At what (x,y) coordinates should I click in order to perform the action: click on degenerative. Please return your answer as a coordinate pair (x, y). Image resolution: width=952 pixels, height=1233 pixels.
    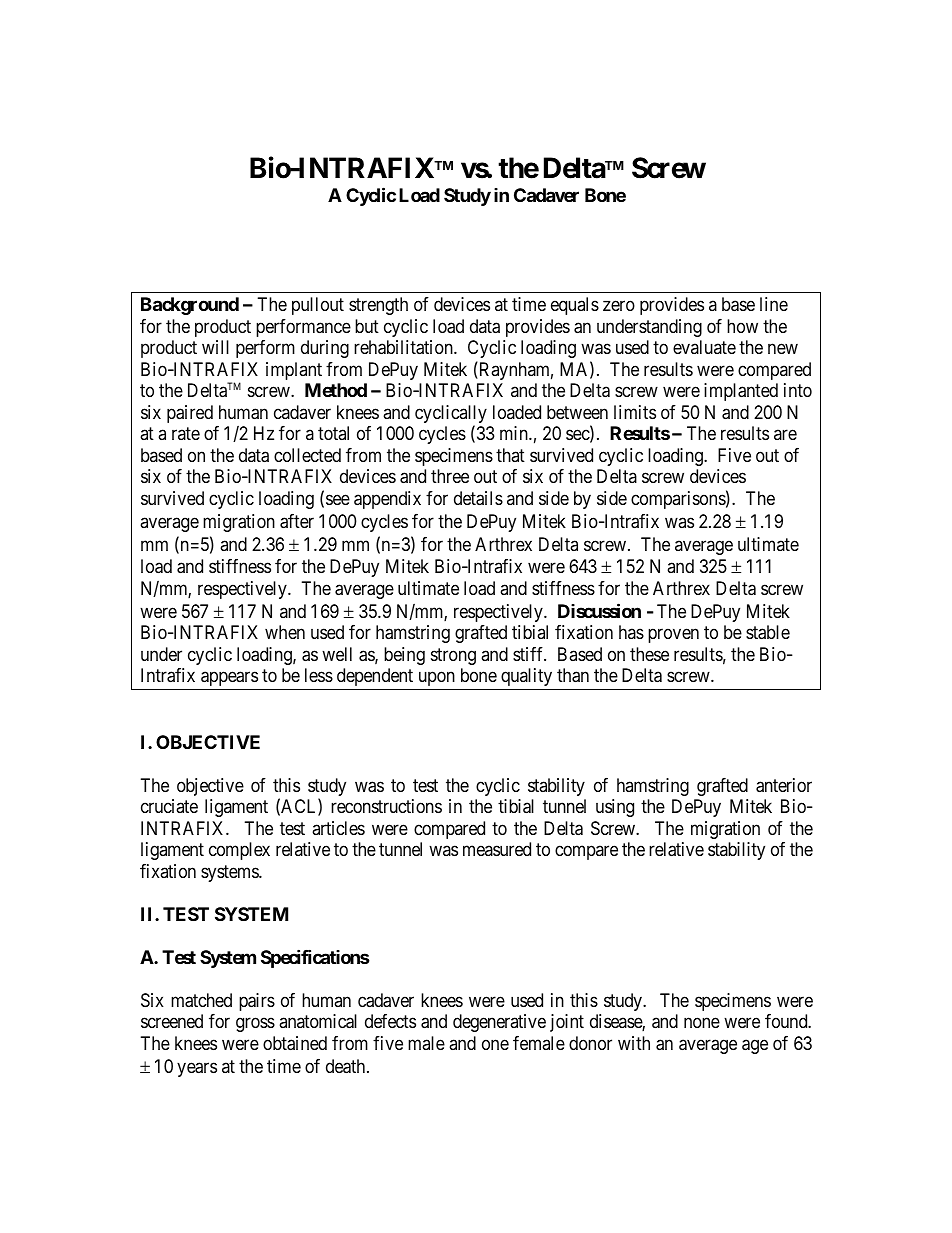
    Looking at the image, I should click on (499, 1023).
